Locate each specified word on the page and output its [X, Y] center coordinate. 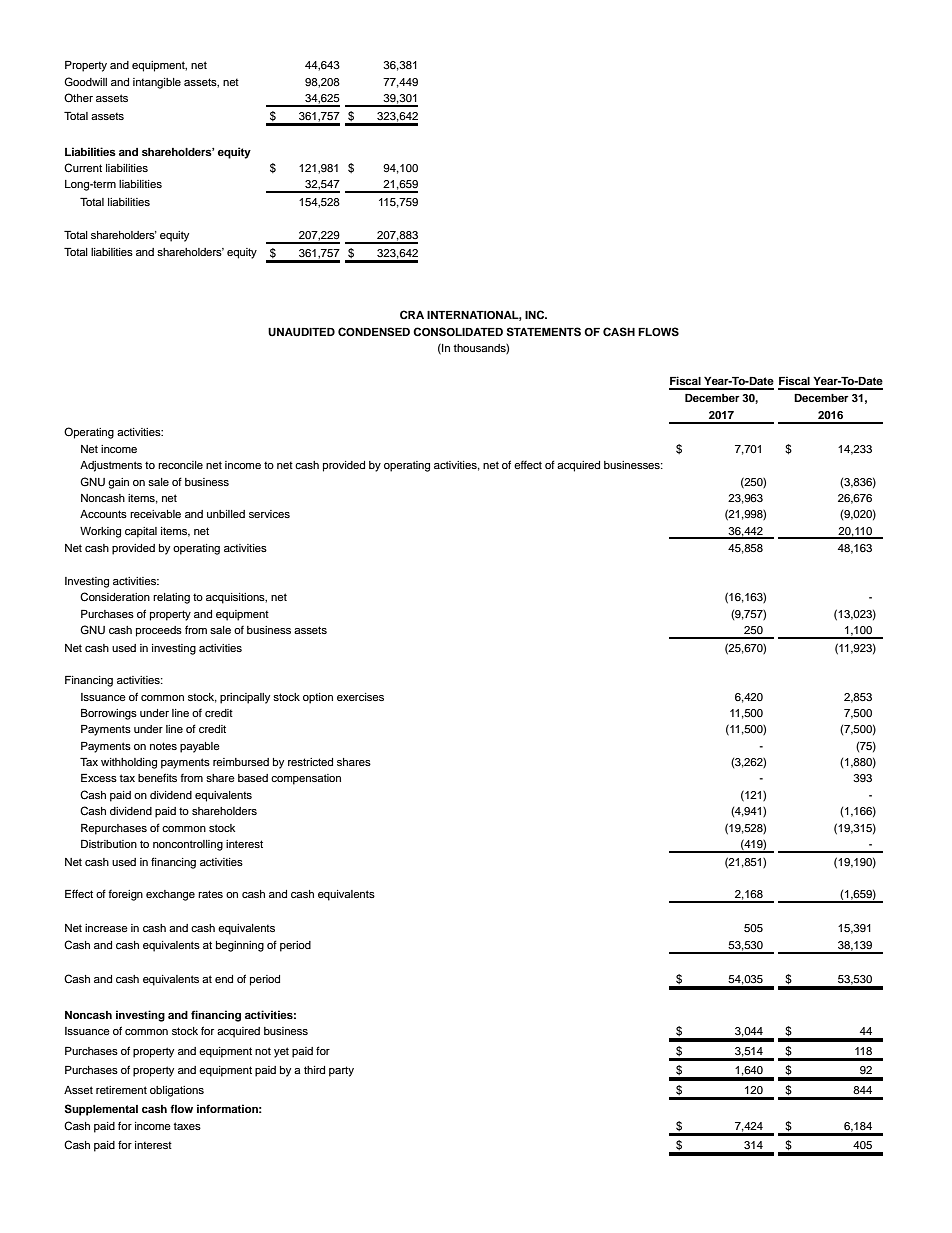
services [269, 514]
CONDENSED [374, 332]
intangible [157, 83]
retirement [121, 1090]
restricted [310, 762]
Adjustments [111, 466]
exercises [360, 697]
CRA [412, 314]
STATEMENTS [544, 332]
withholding [129, 763]
